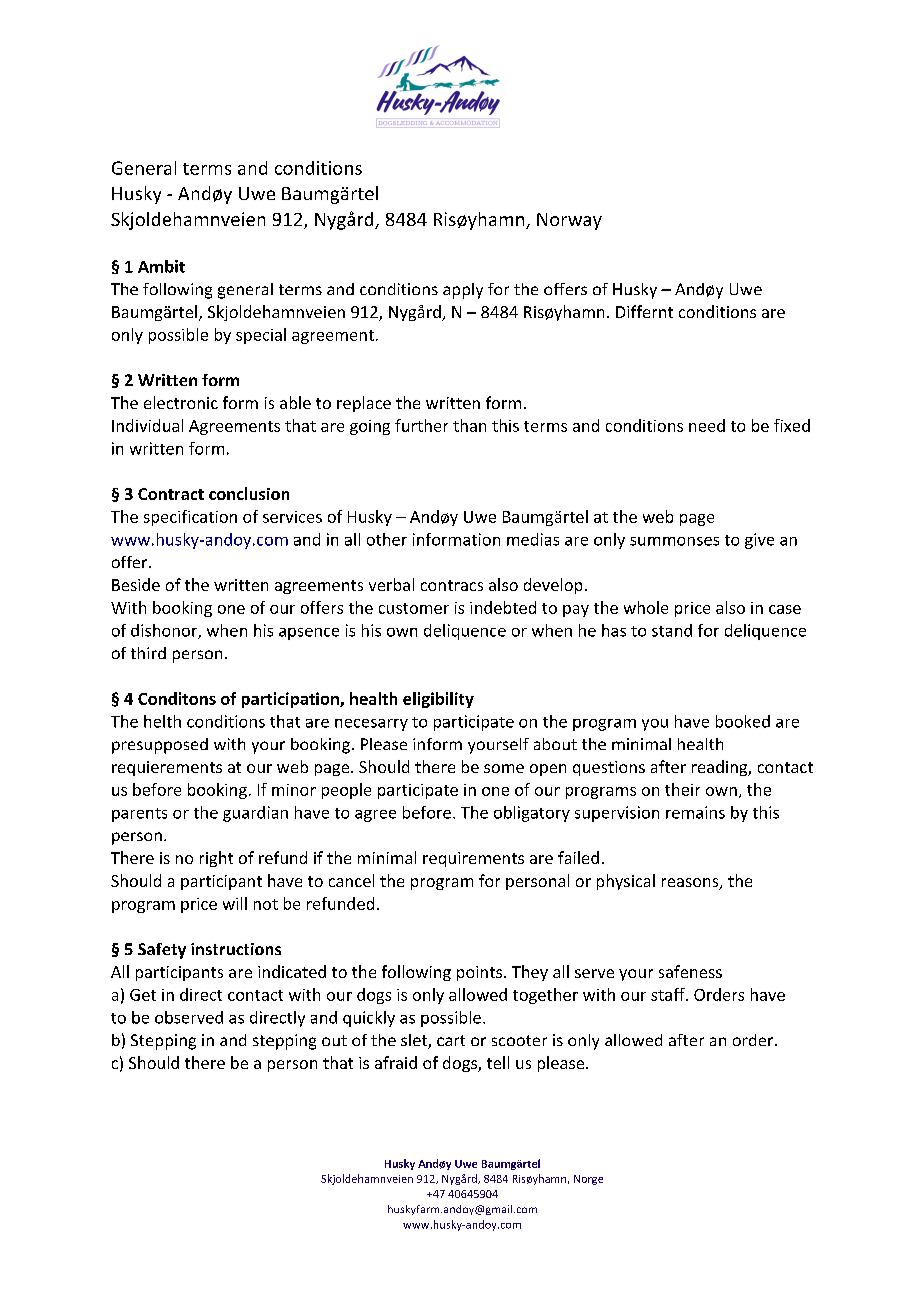 The height and width of the screenshot is (1308, 924). Describe the element at coordinates (161, 266) in the screenshot. I see `Ambit` at that location.
